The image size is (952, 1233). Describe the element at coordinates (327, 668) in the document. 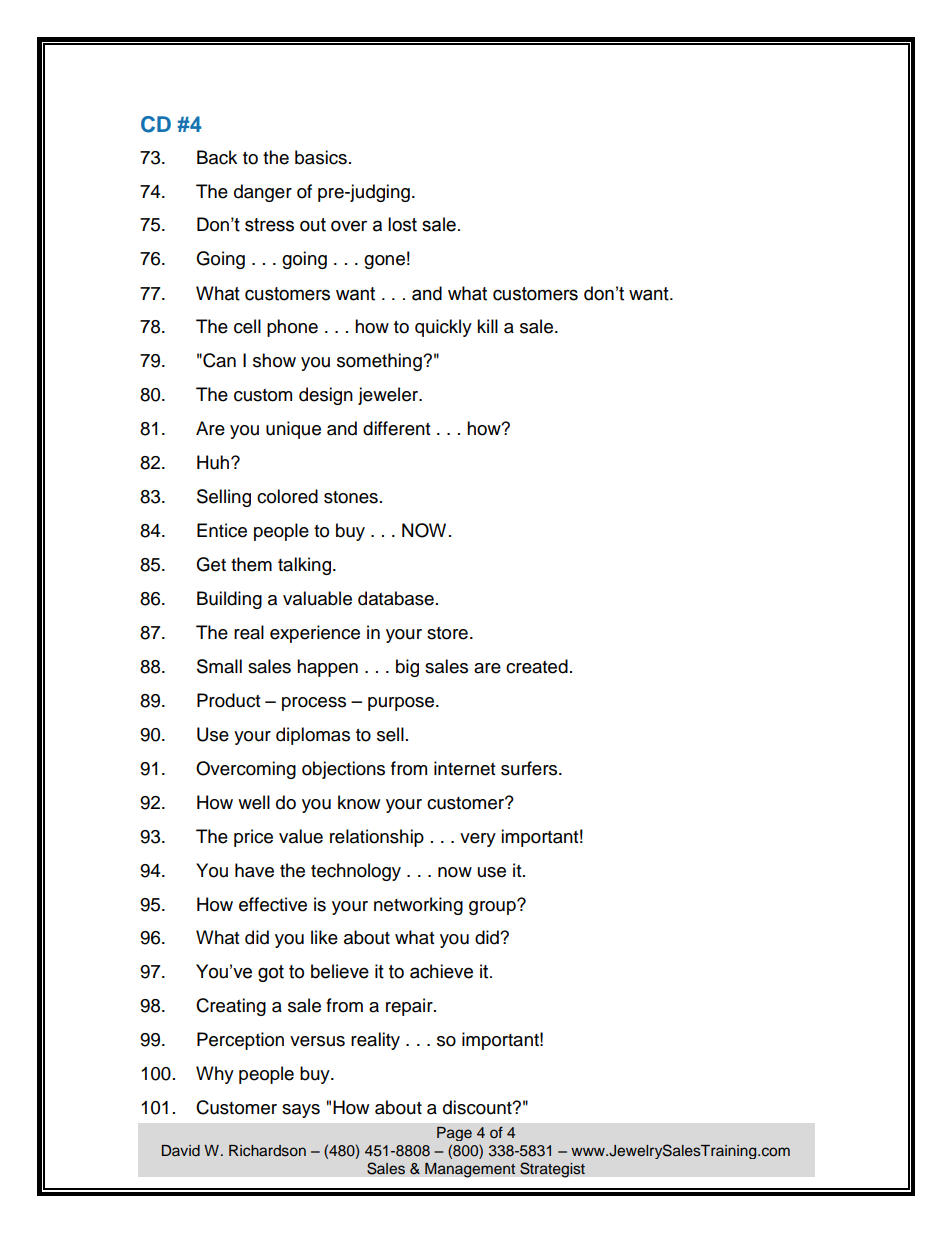

I see `happen` at that location.
